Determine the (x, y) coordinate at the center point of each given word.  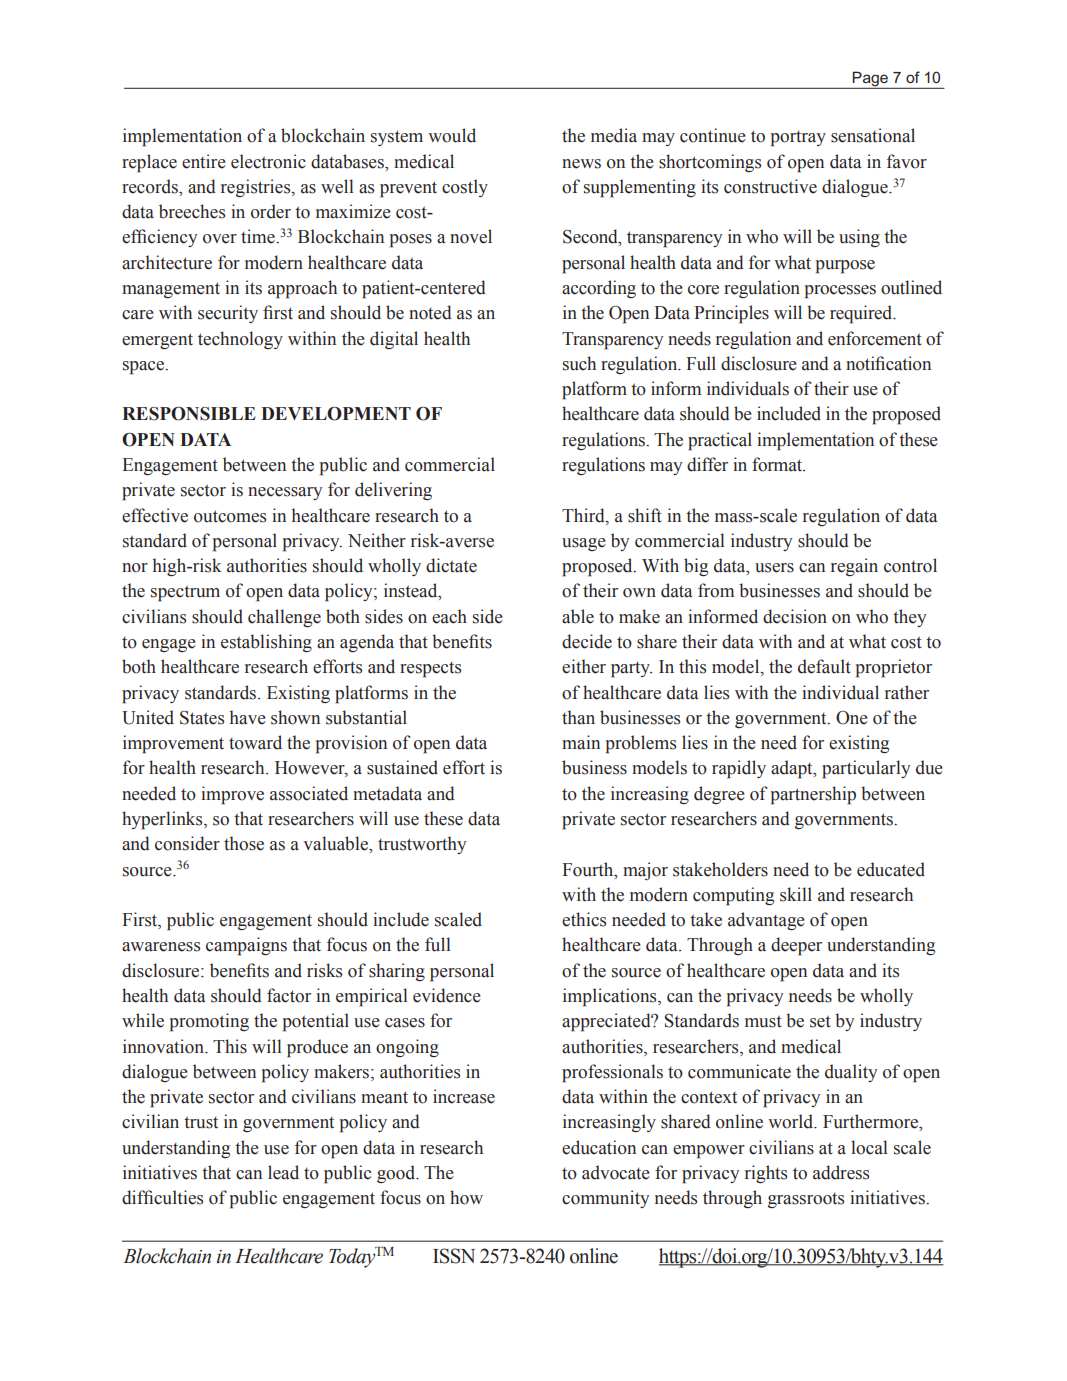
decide (587, 641)
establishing (266, 643)
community (606, 1199)
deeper (796, 946)
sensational (873, 135)
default (824, 666)
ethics (584, 919)
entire (204, 161)
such (579, 363)
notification (888, 363)
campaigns (246, 946)
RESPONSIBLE (189, 414)
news (581, 164)
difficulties (162, 1197)
